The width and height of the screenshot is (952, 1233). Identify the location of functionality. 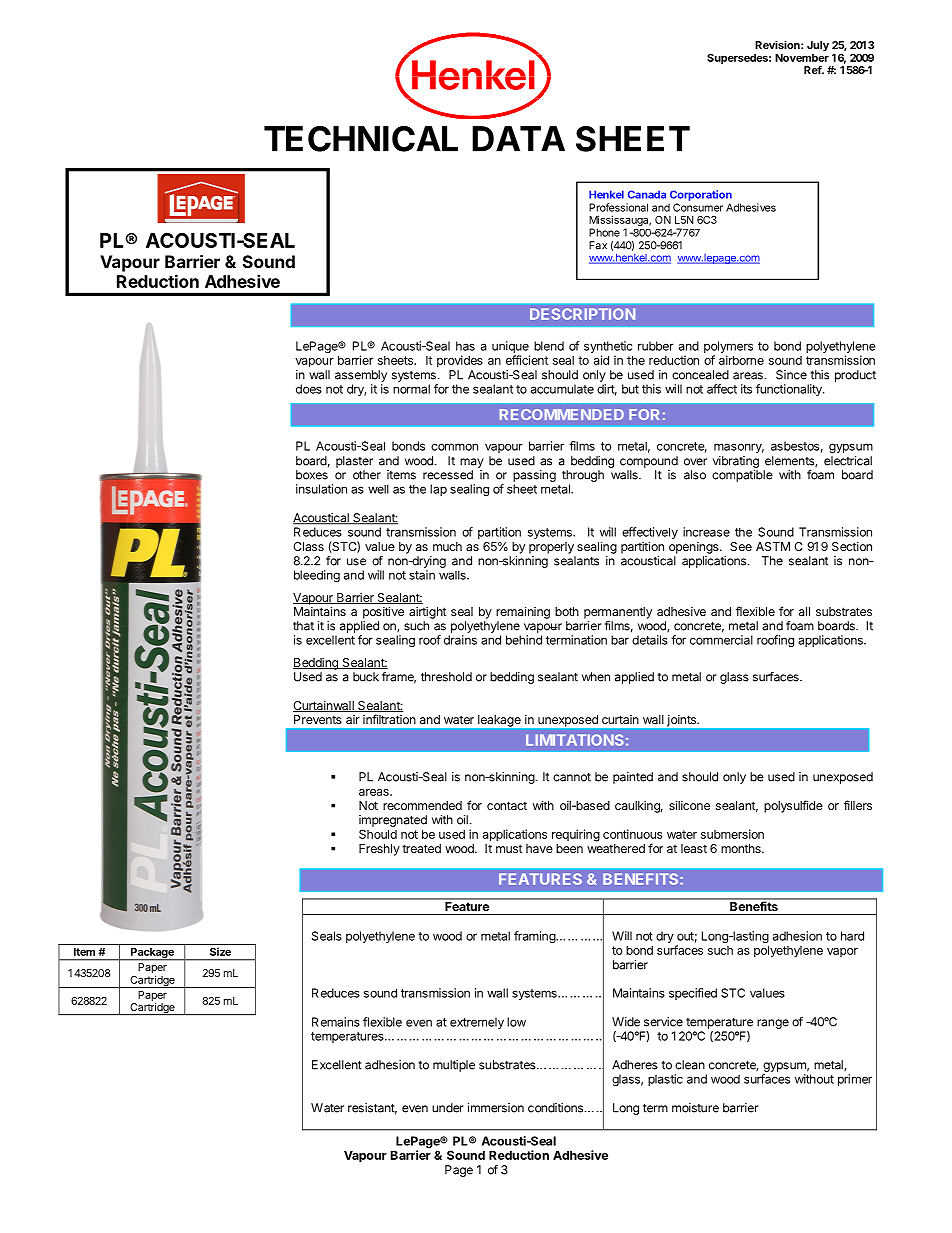
(790, 390).
